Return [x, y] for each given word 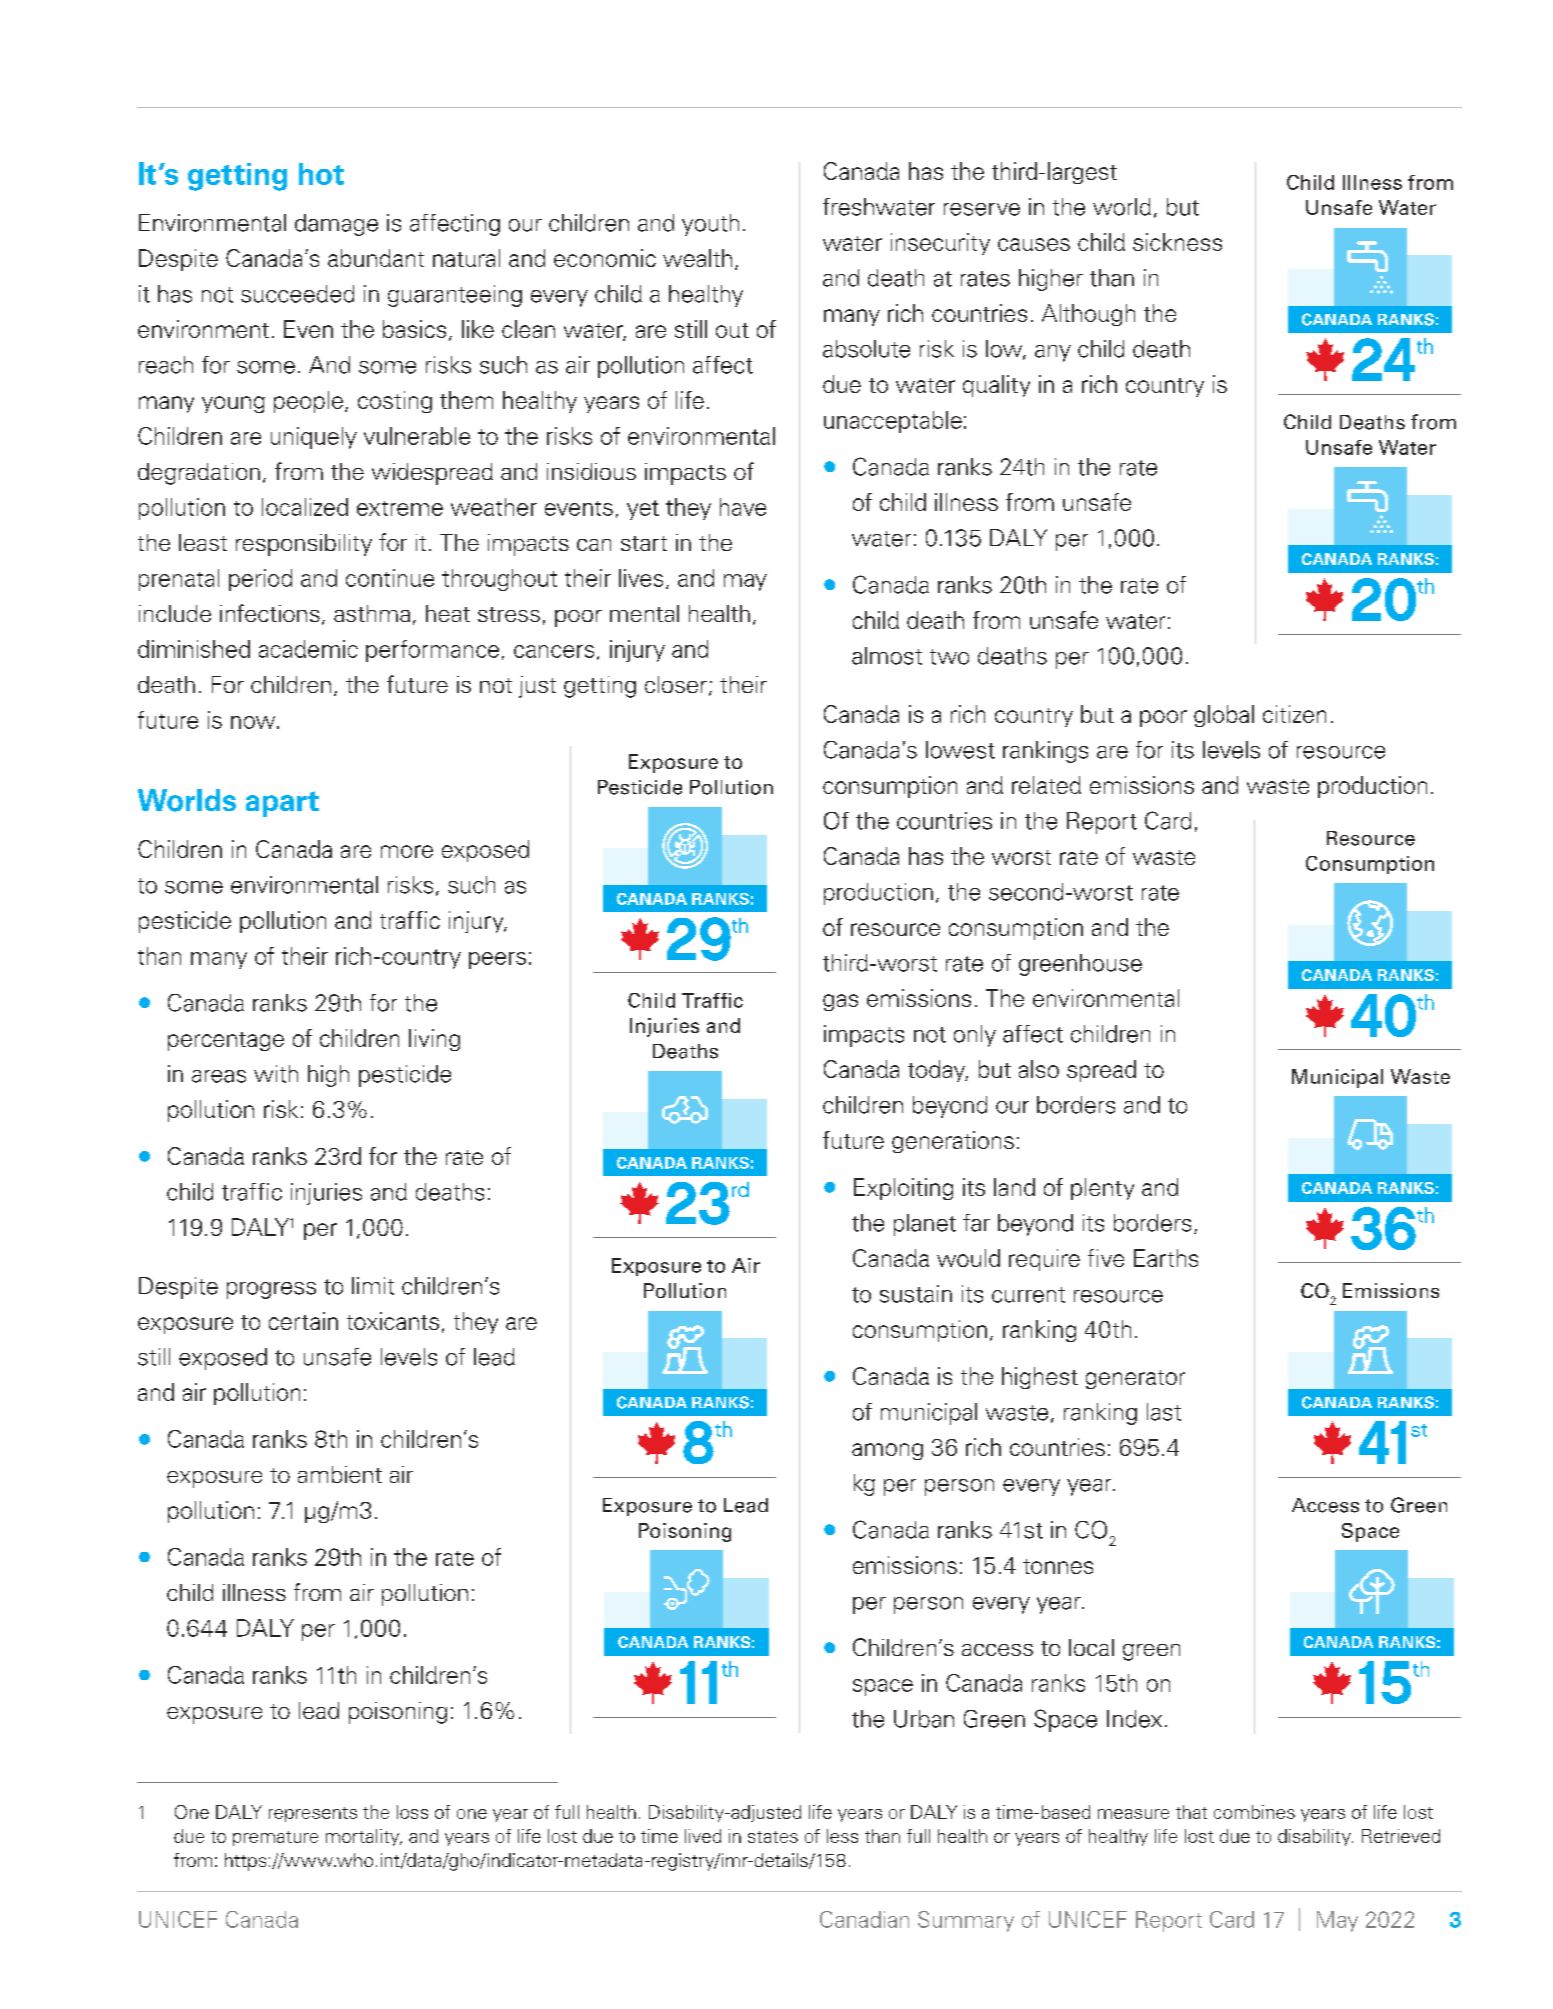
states [773, 1837]
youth [710, 225]
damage [336, 225]
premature [275, 1838]
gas [840, 1002]
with [276, 1074]
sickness [1177, 242]
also [1039, 1069]
